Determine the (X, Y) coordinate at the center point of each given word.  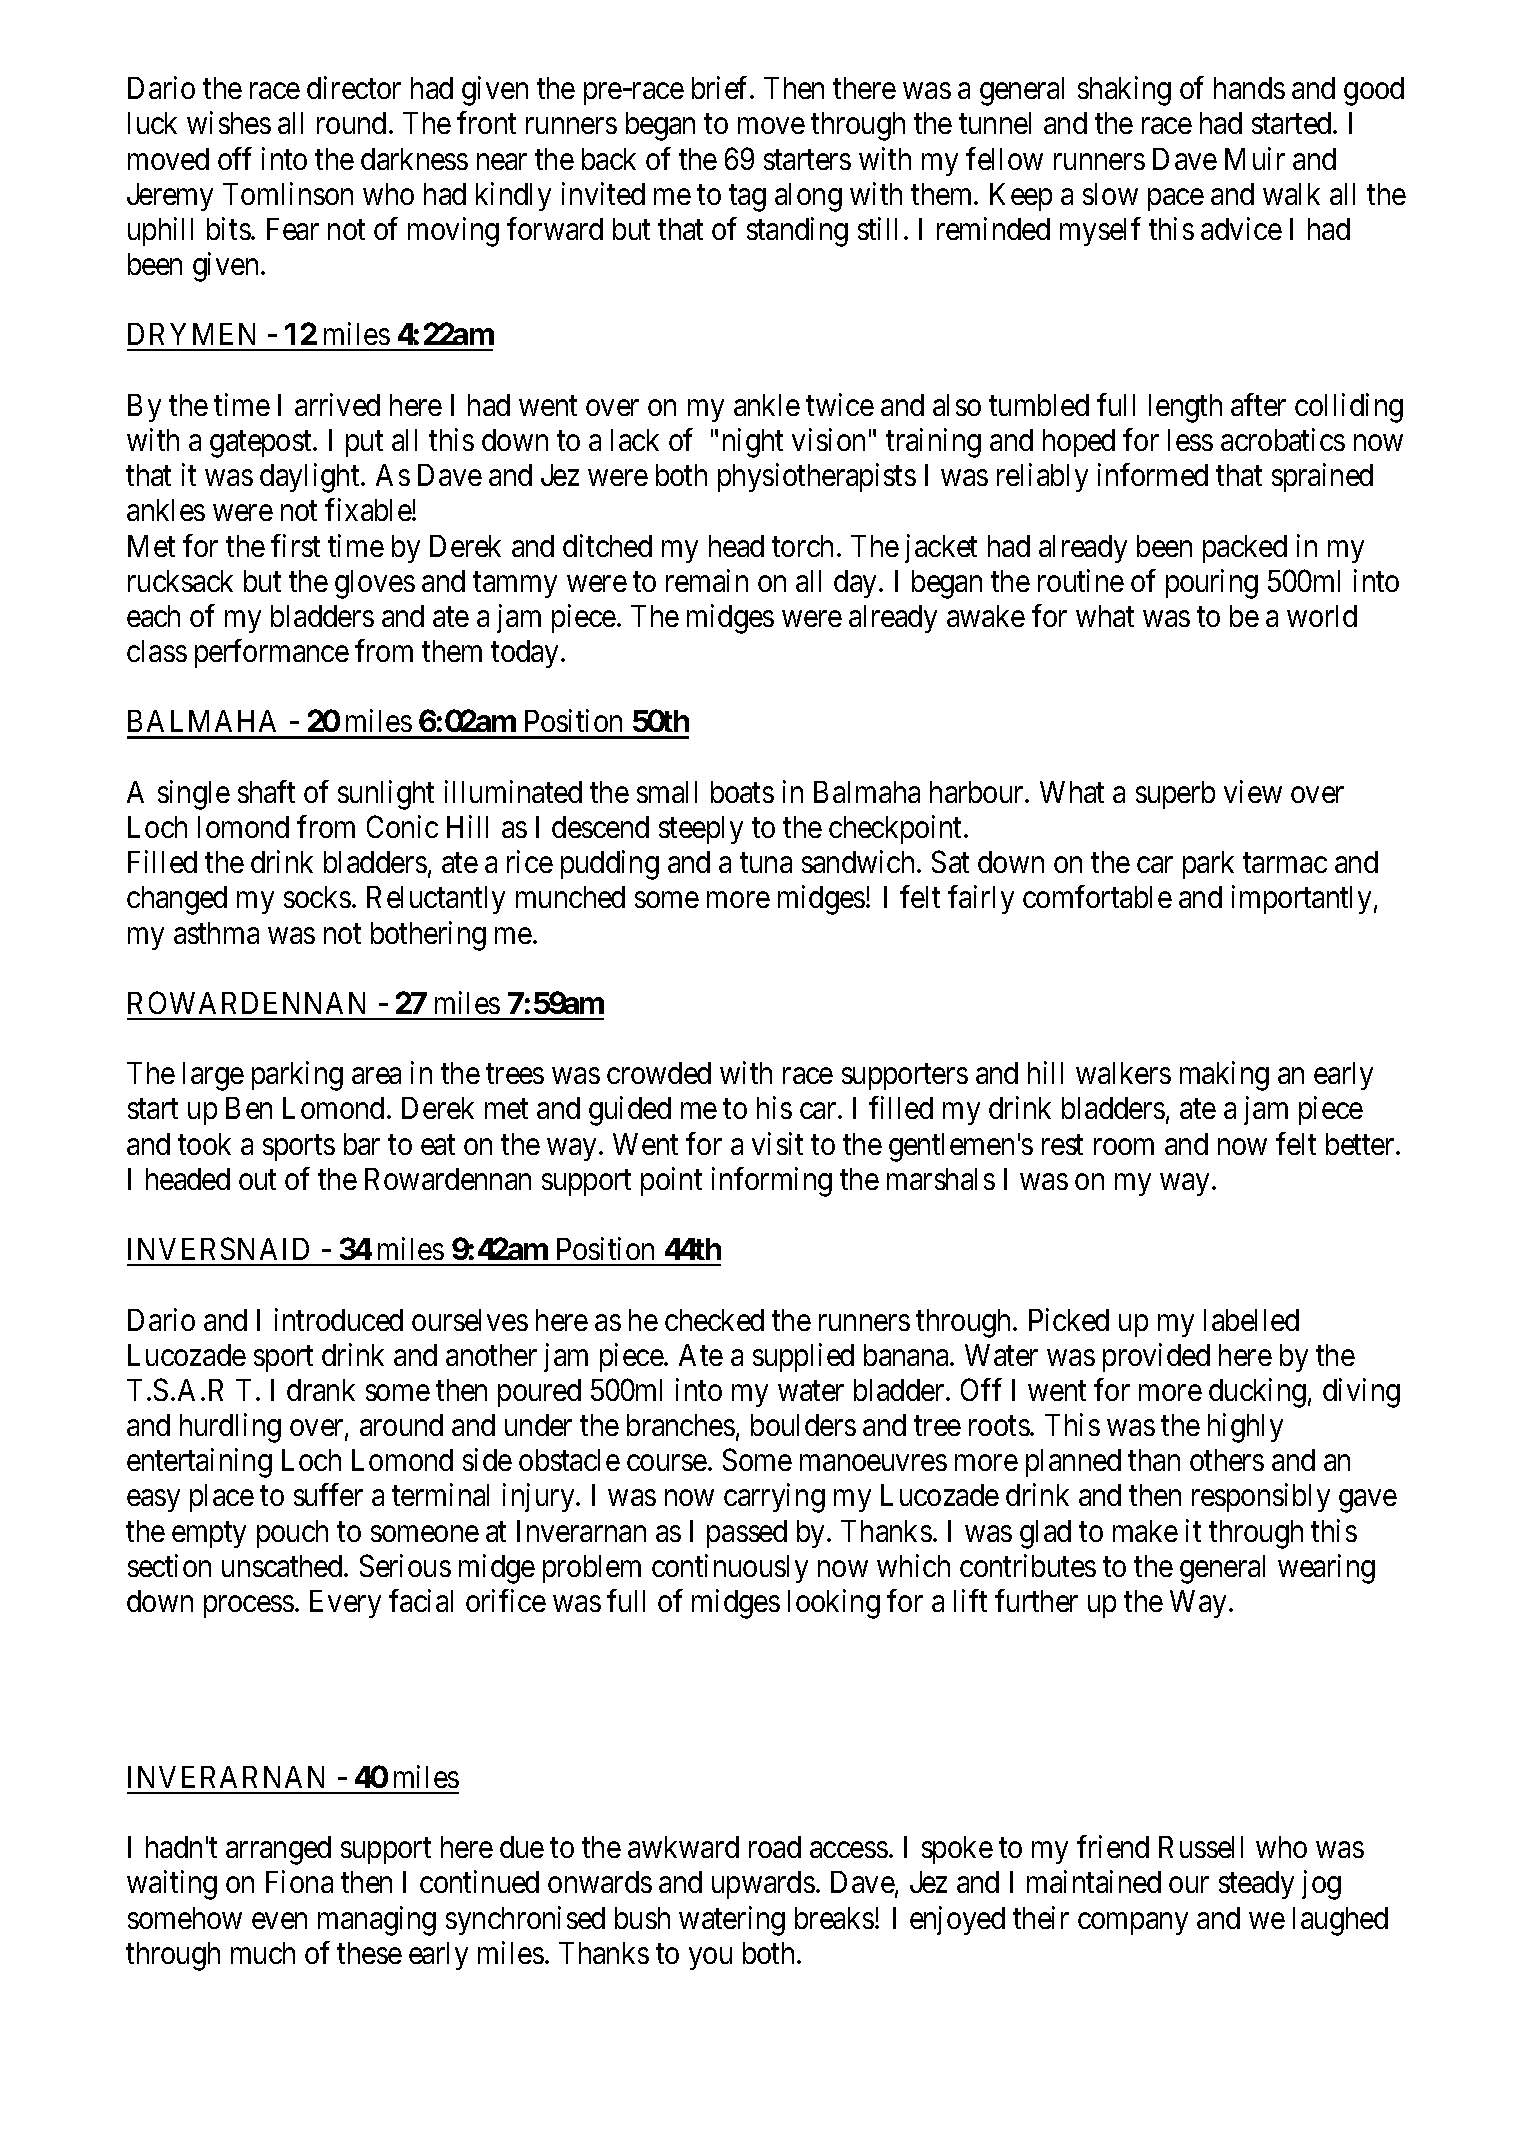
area (376, 1076)
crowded (659, 1073)
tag (747, 198)
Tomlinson (288, 193)
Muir (1255, 158)
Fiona (299, 1882)
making (1224, 1076)
